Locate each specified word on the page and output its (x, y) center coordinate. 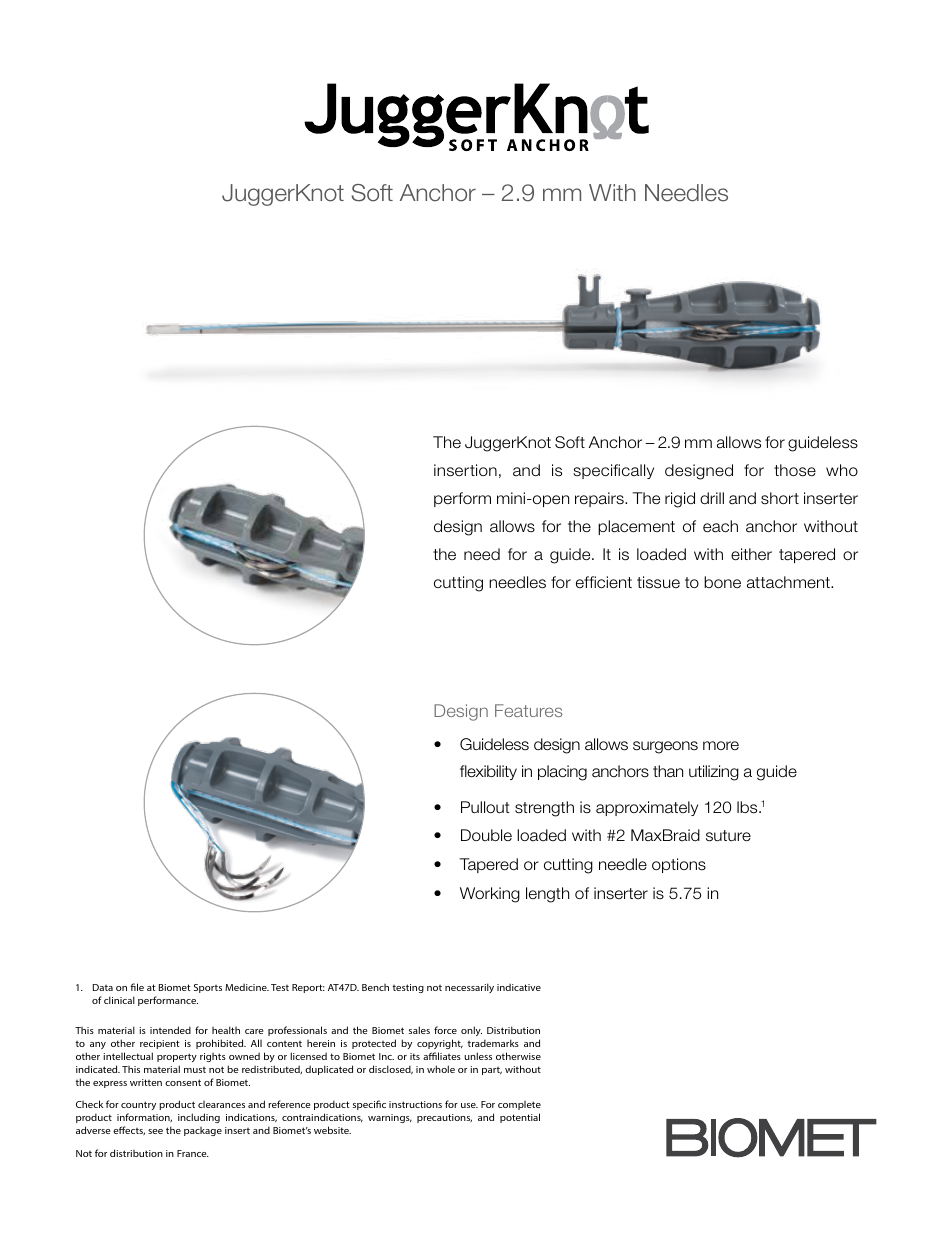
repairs (600, 499)
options (679, 865)
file (137, 987)
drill (712, 498)
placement (636, 527)
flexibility (488, 772)
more (721, 745)
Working (490, 895)
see (155, 1131)
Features (528, 710)
